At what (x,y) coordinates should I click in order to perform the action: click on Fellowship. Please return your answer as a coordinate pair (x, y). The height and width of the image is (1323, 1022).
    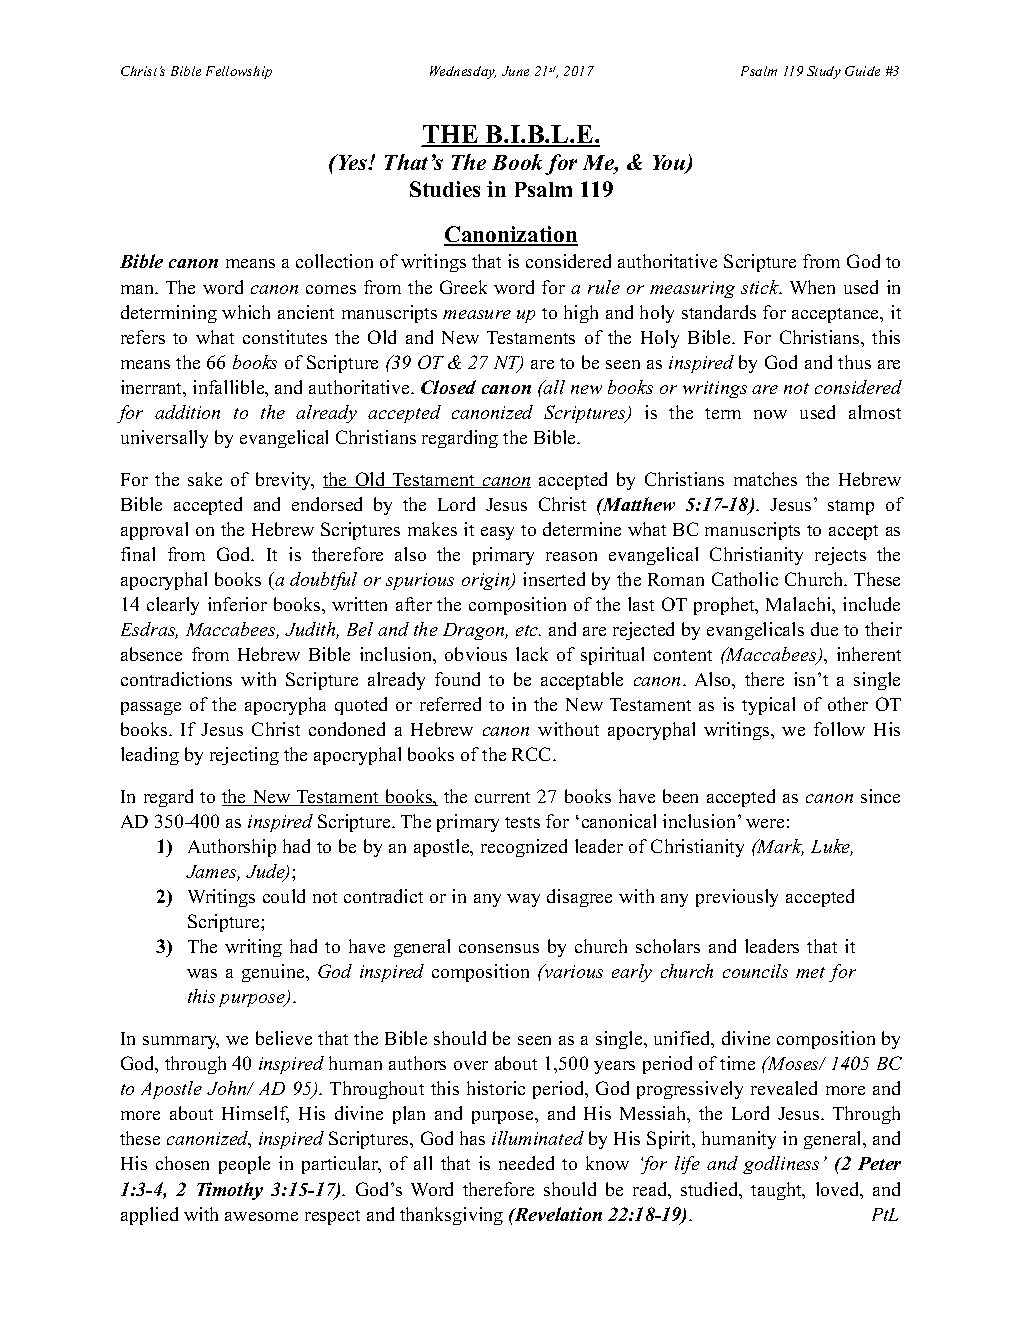
    Looking at the image, I should click on (239, 72).
